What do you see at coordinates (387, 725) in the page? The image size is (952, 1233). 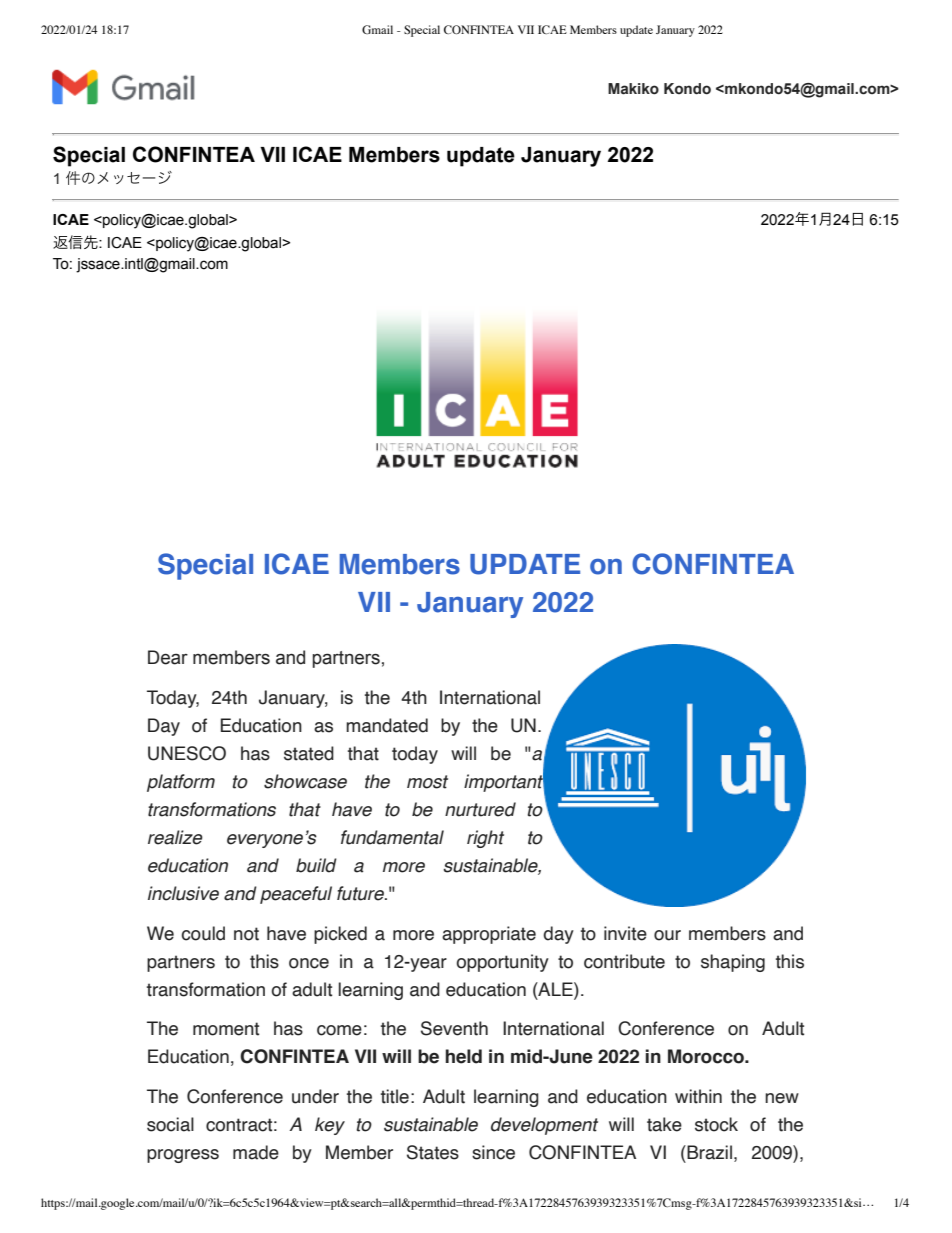 I see `mandated` at bounding box center [387, 725].
